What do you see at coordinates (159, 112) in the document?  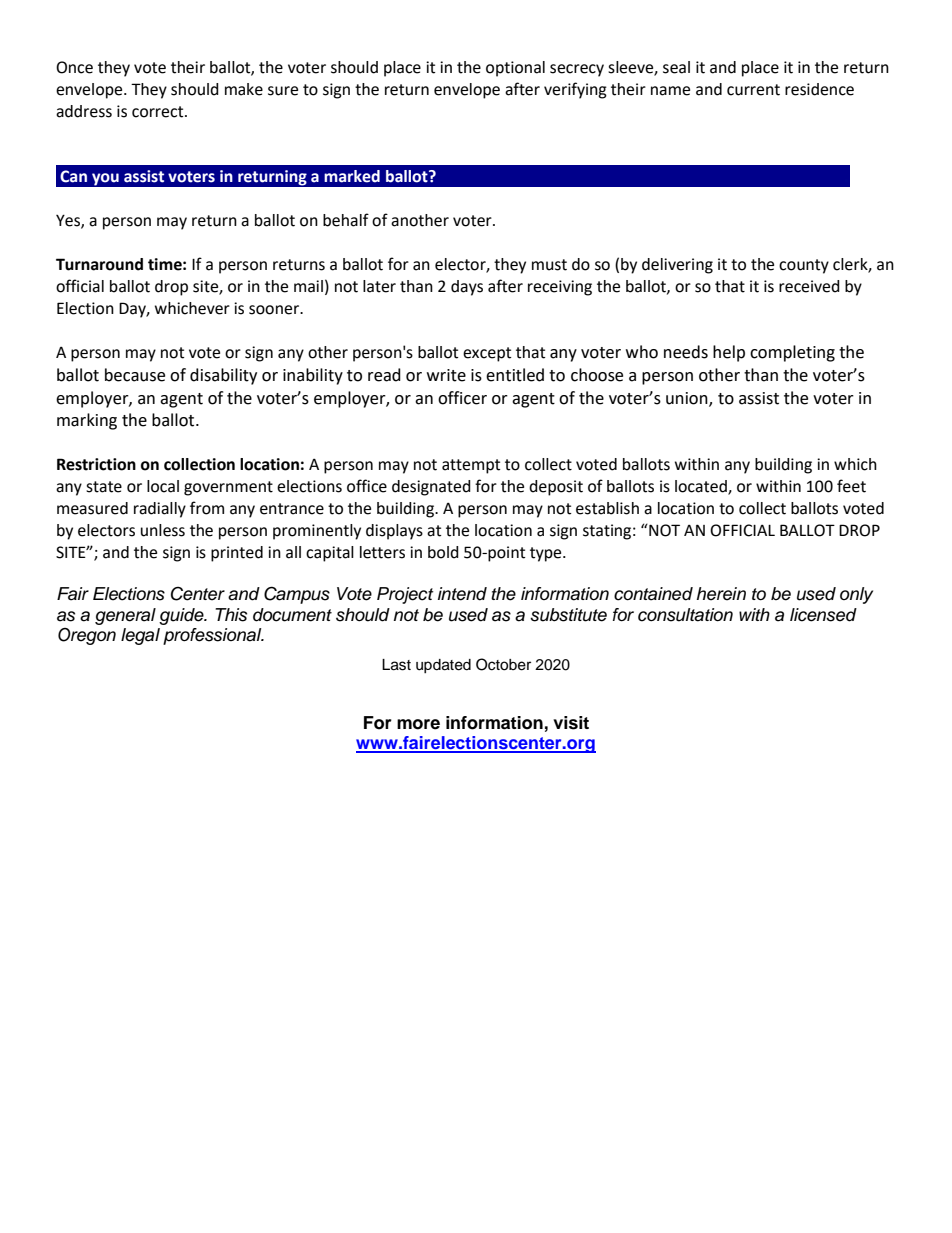 I see `correct` at bounding box center [159, 112].
